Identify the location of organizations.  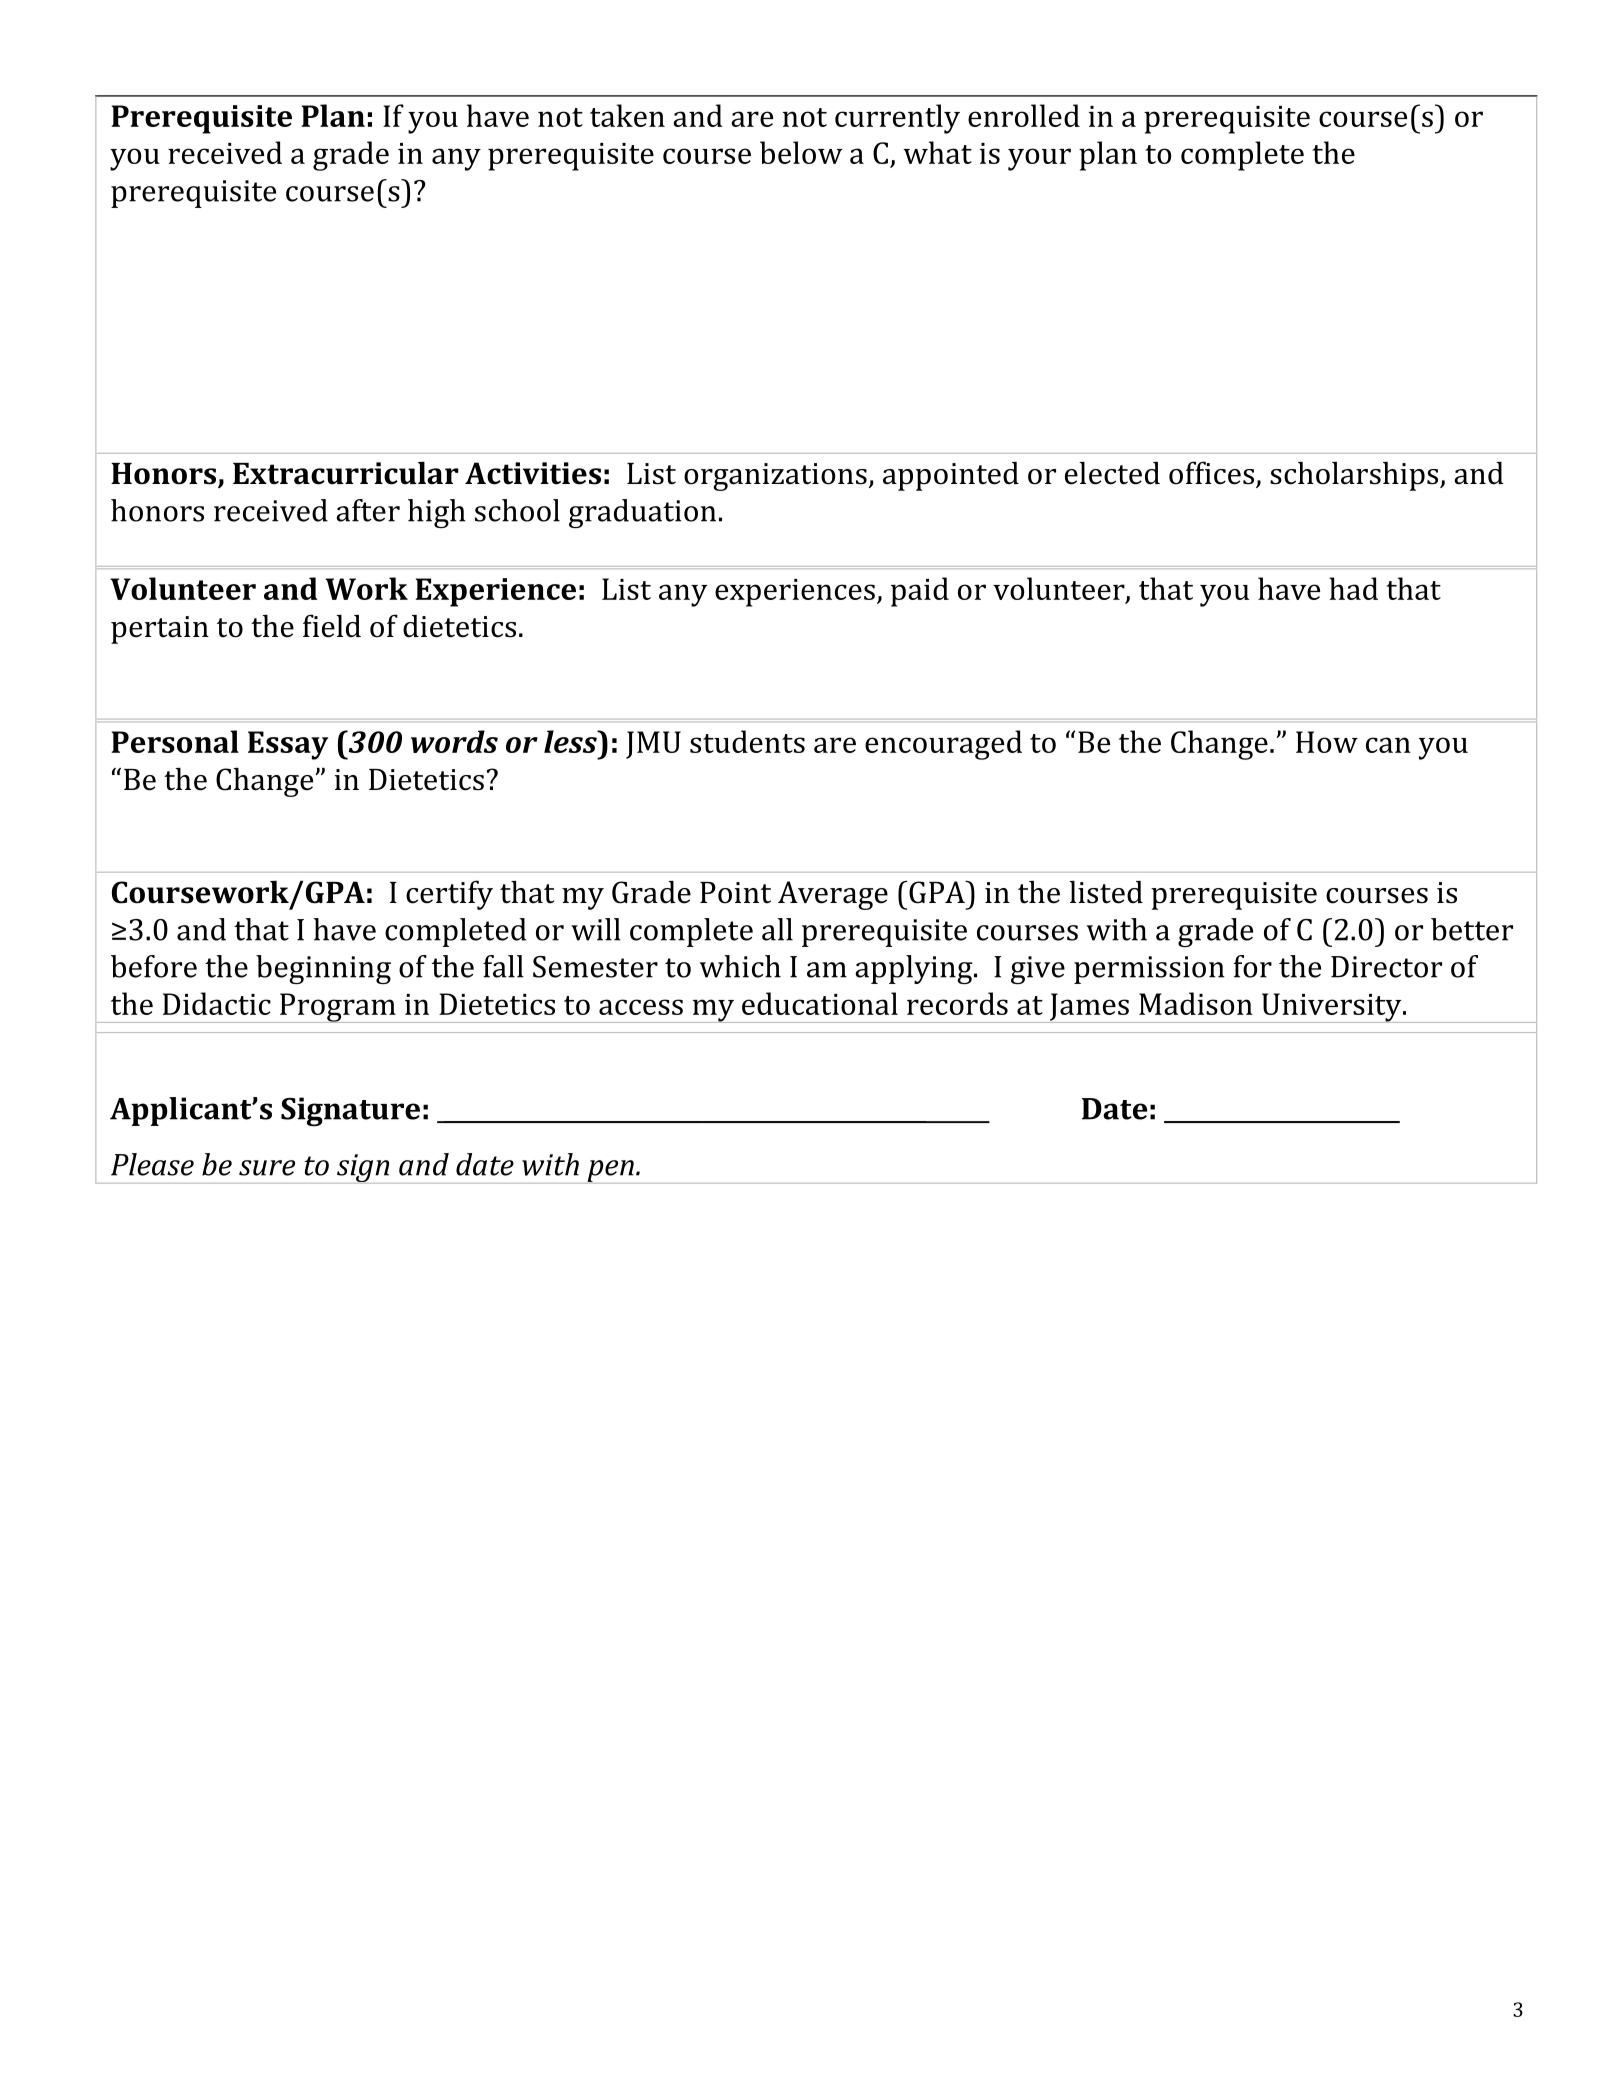
(775, 477).
